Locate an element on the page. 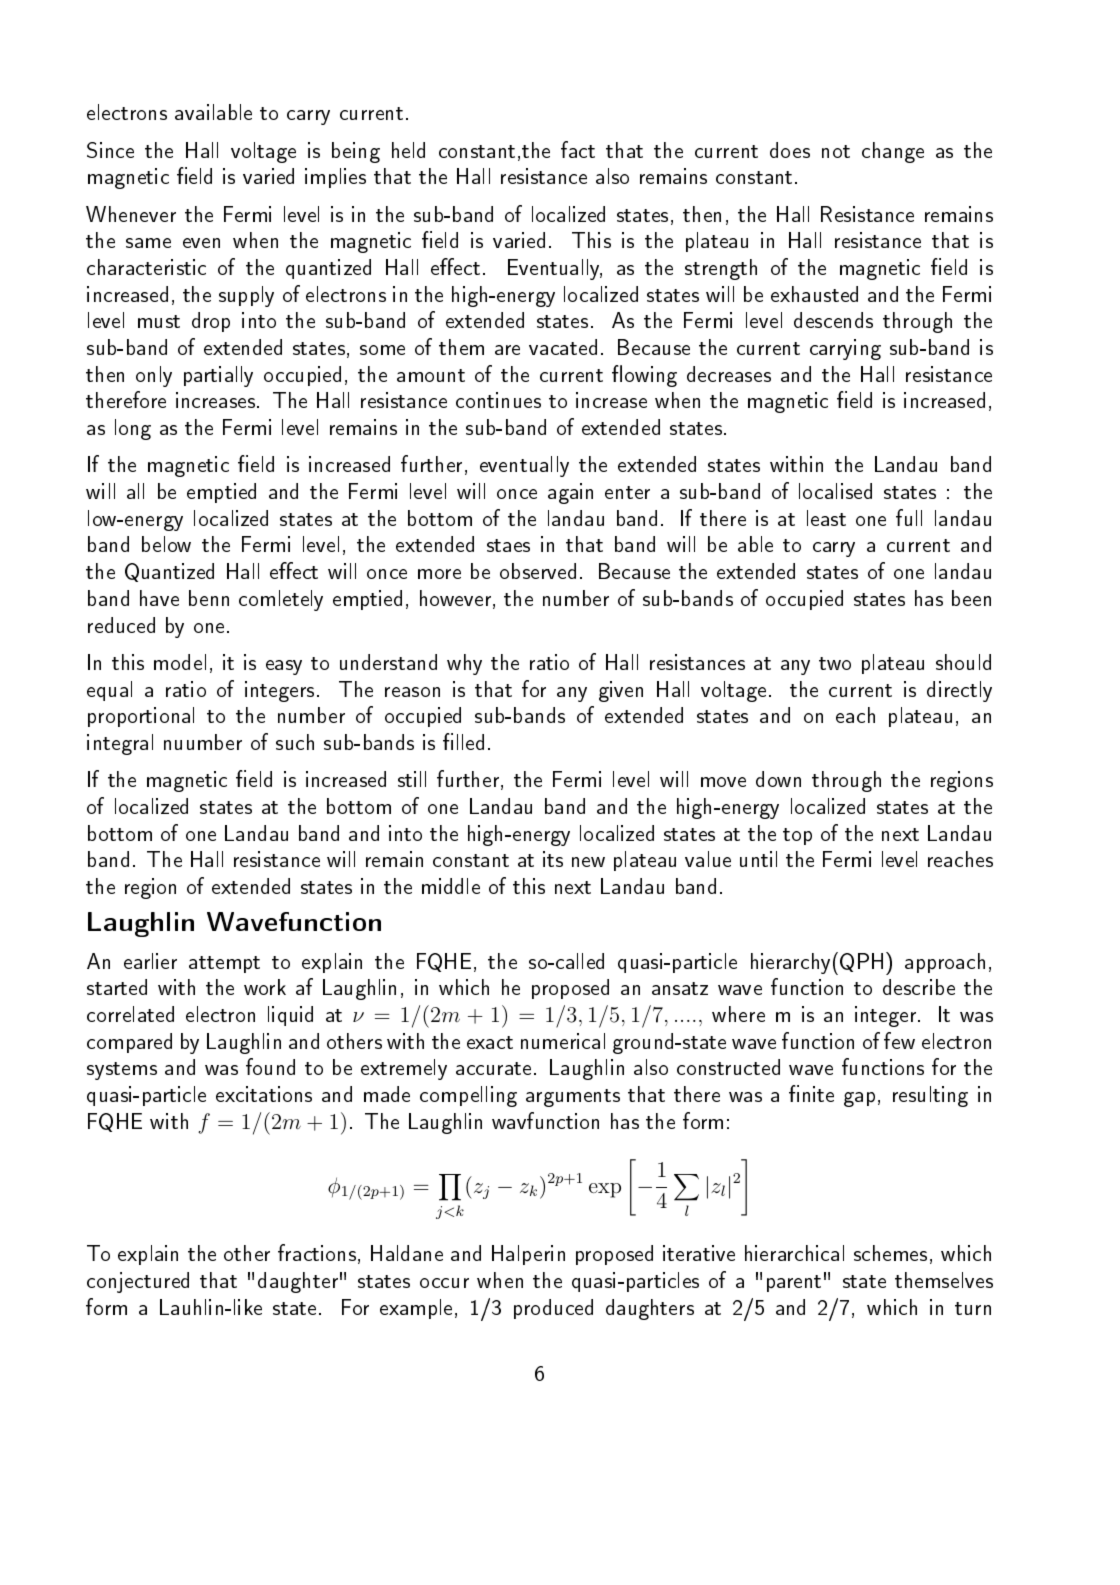 The image size is (1120, 1585). same is located at coordinates (148, 243).
